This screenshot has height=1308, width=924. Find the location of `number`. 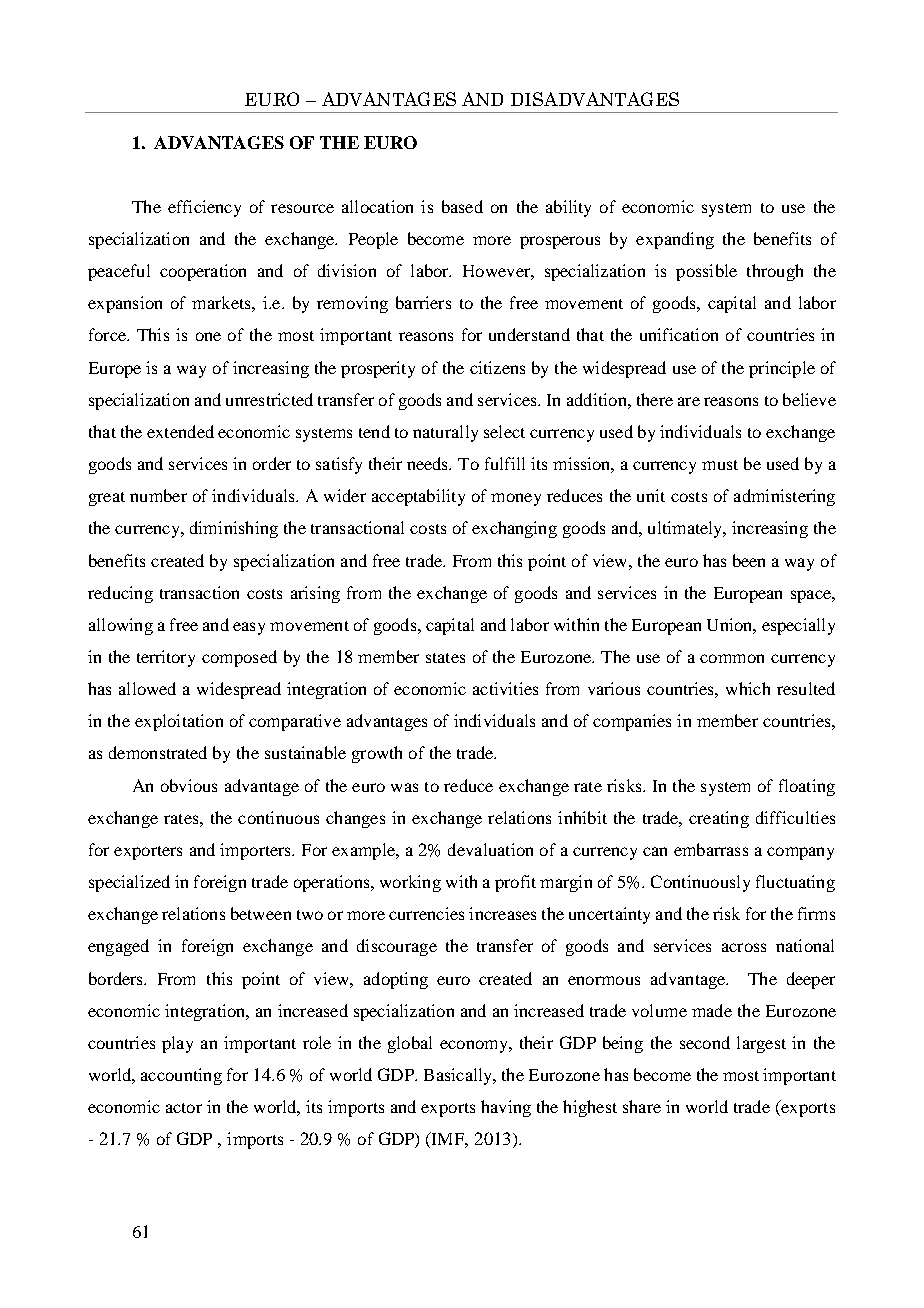

number is located at coordinates (158, 495).
